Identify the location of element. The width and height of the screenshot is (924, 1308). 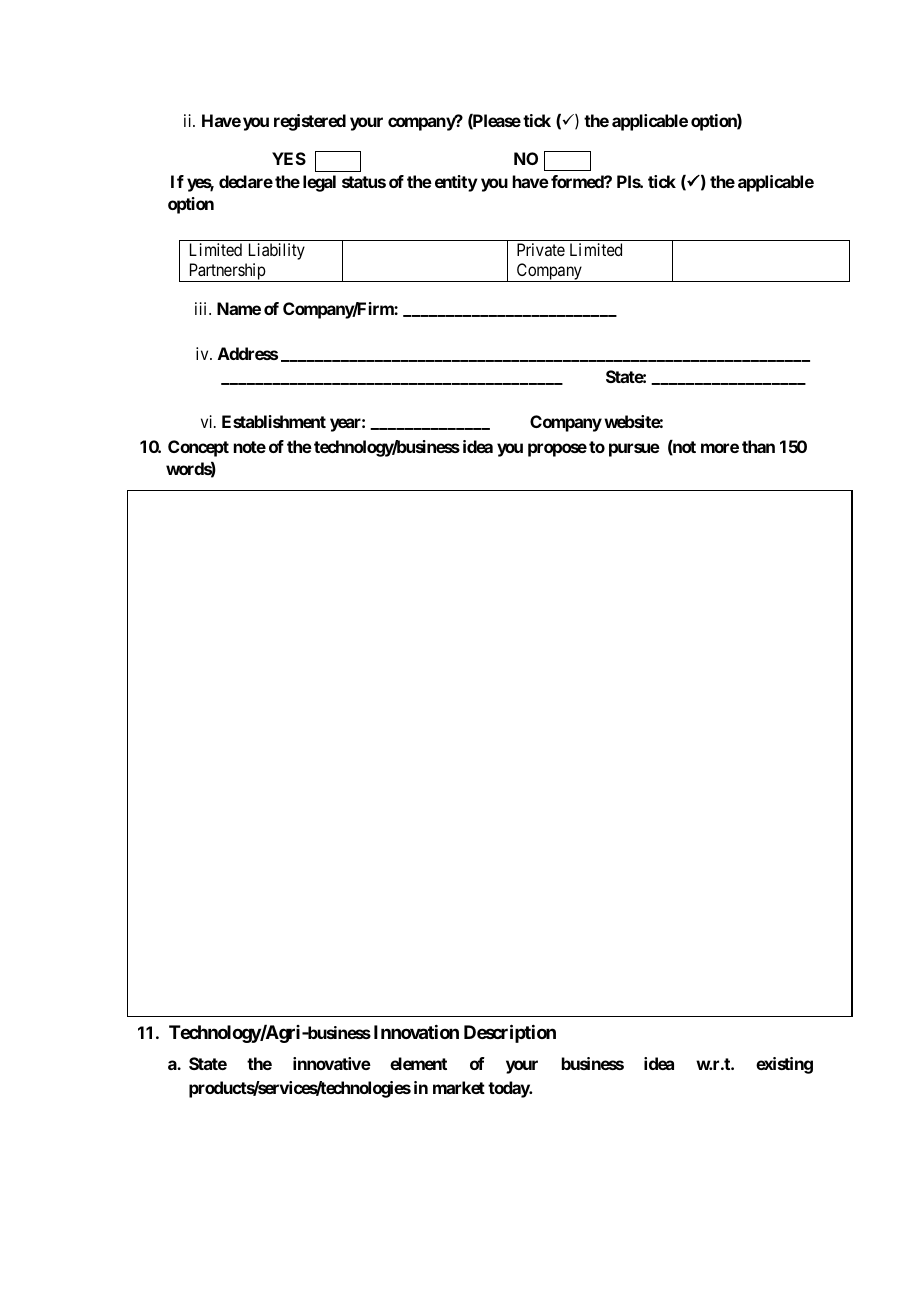
(418, 1063).
